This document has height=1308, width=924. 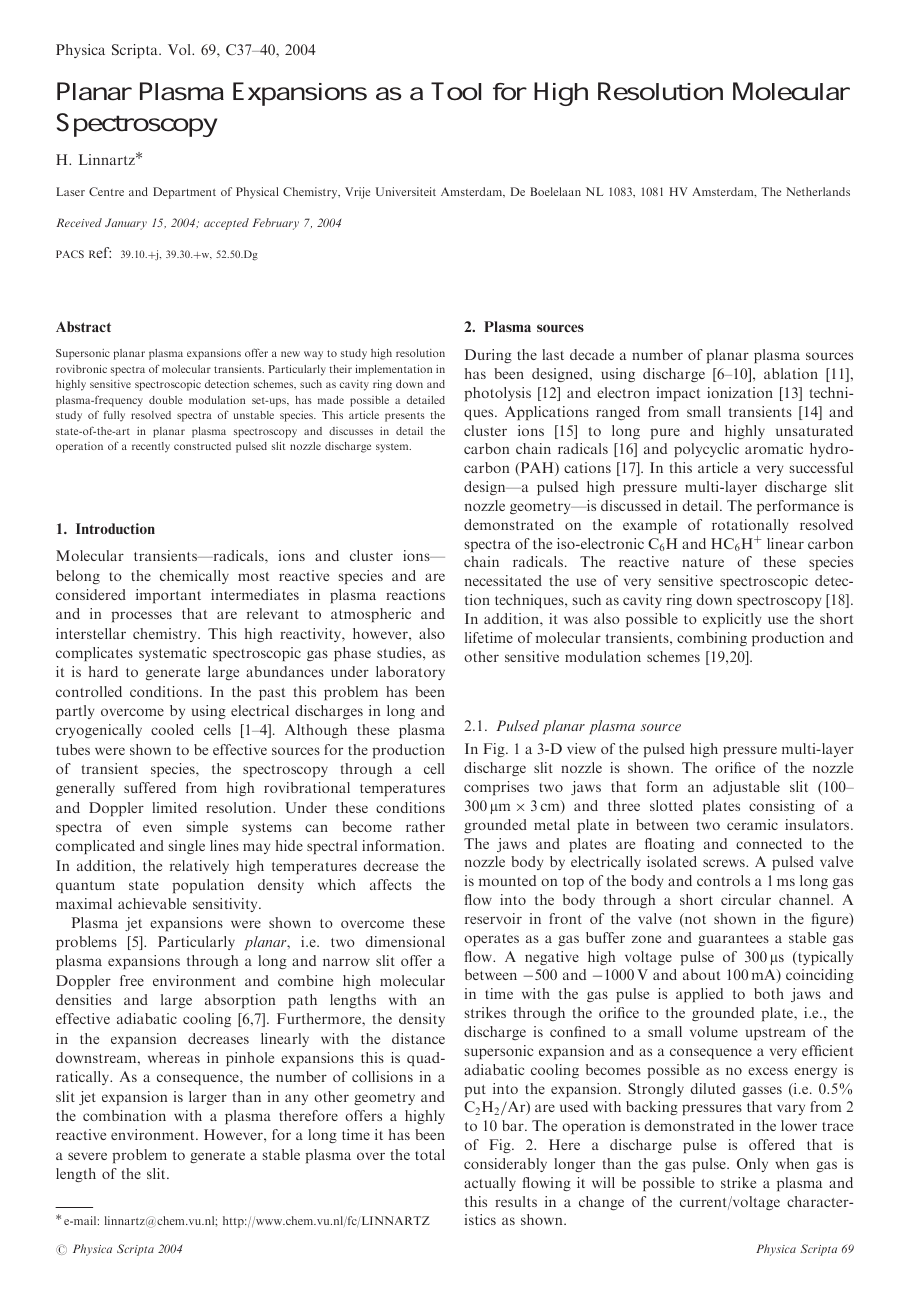 I want to click on necessitated, so click(x=503, y=580).
